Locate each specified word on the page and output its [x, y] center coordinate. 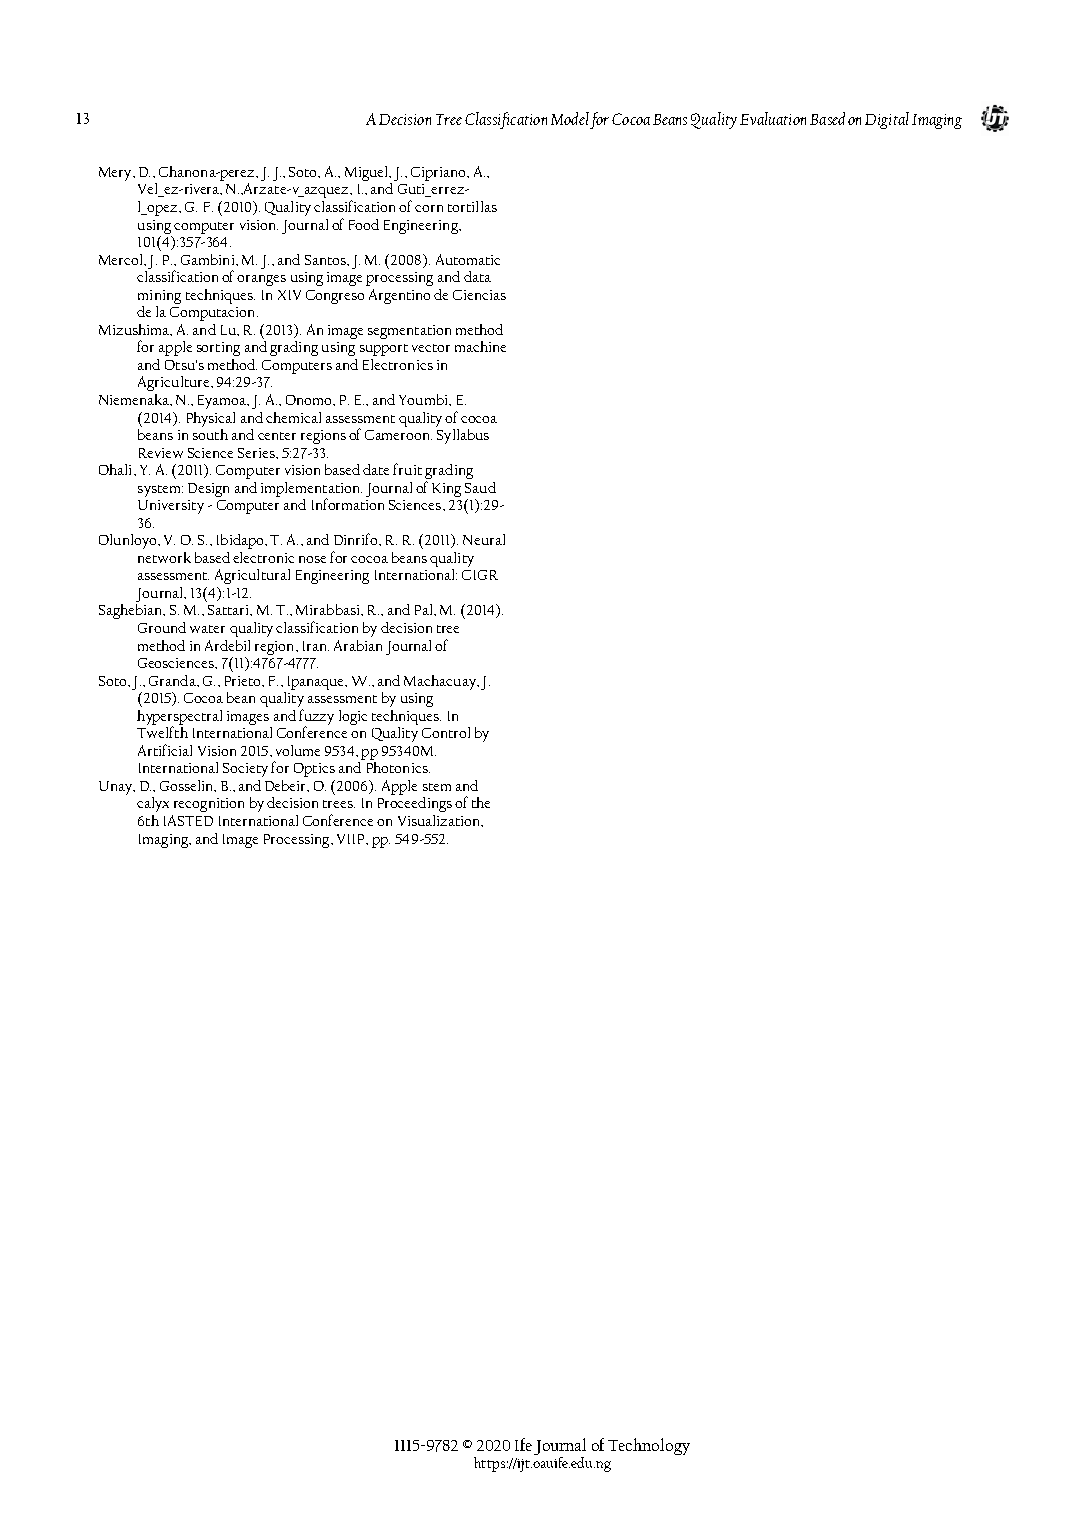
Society [245, 770]
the [481, 802]
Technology [649, 1446]
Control [446, 732]
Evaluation [773, 118]
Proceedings [415, 803]
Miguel [368, 173]
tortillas [472, 206]
